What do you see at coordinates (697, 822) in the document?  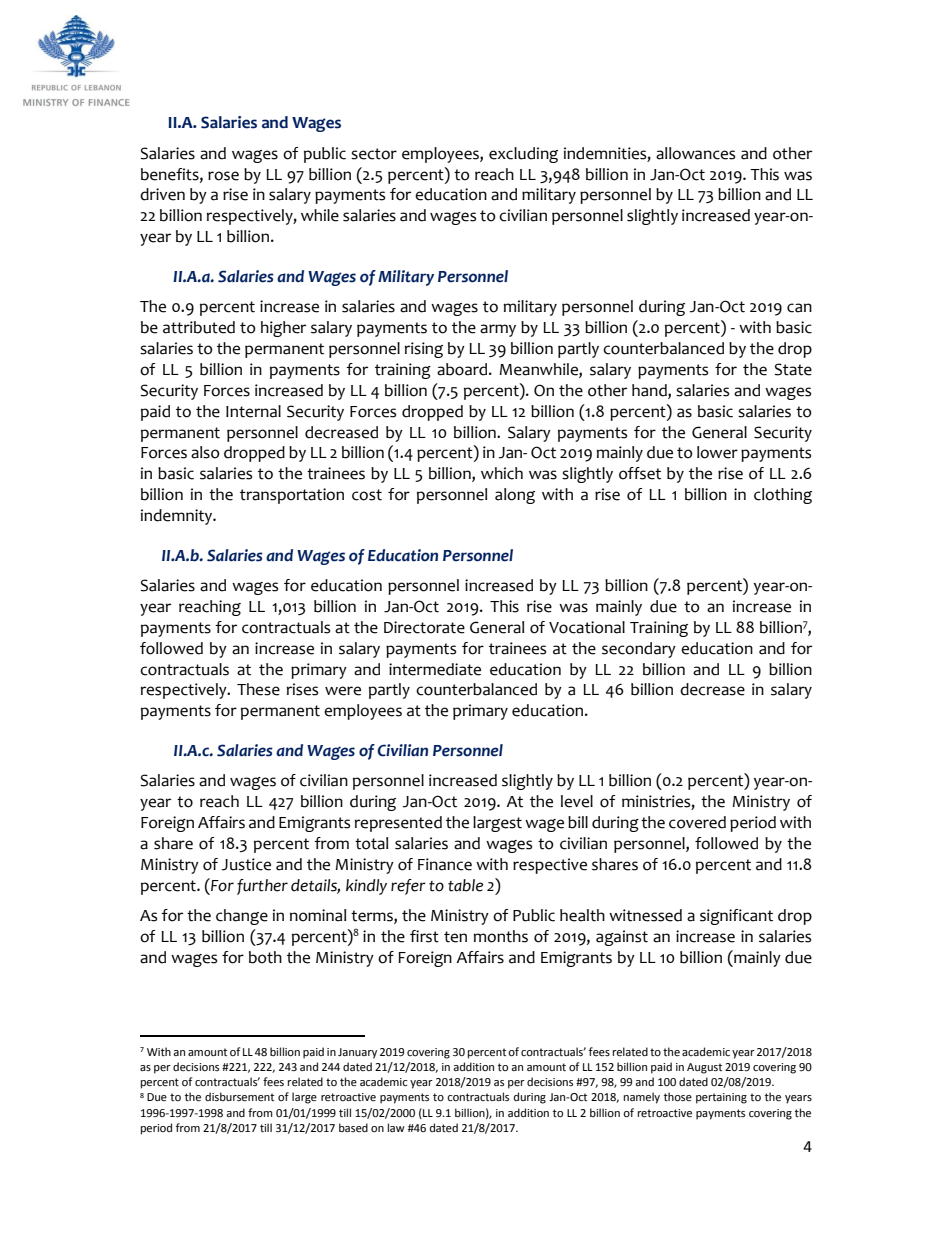 I see `covered` at bounding box center [697, 822].
